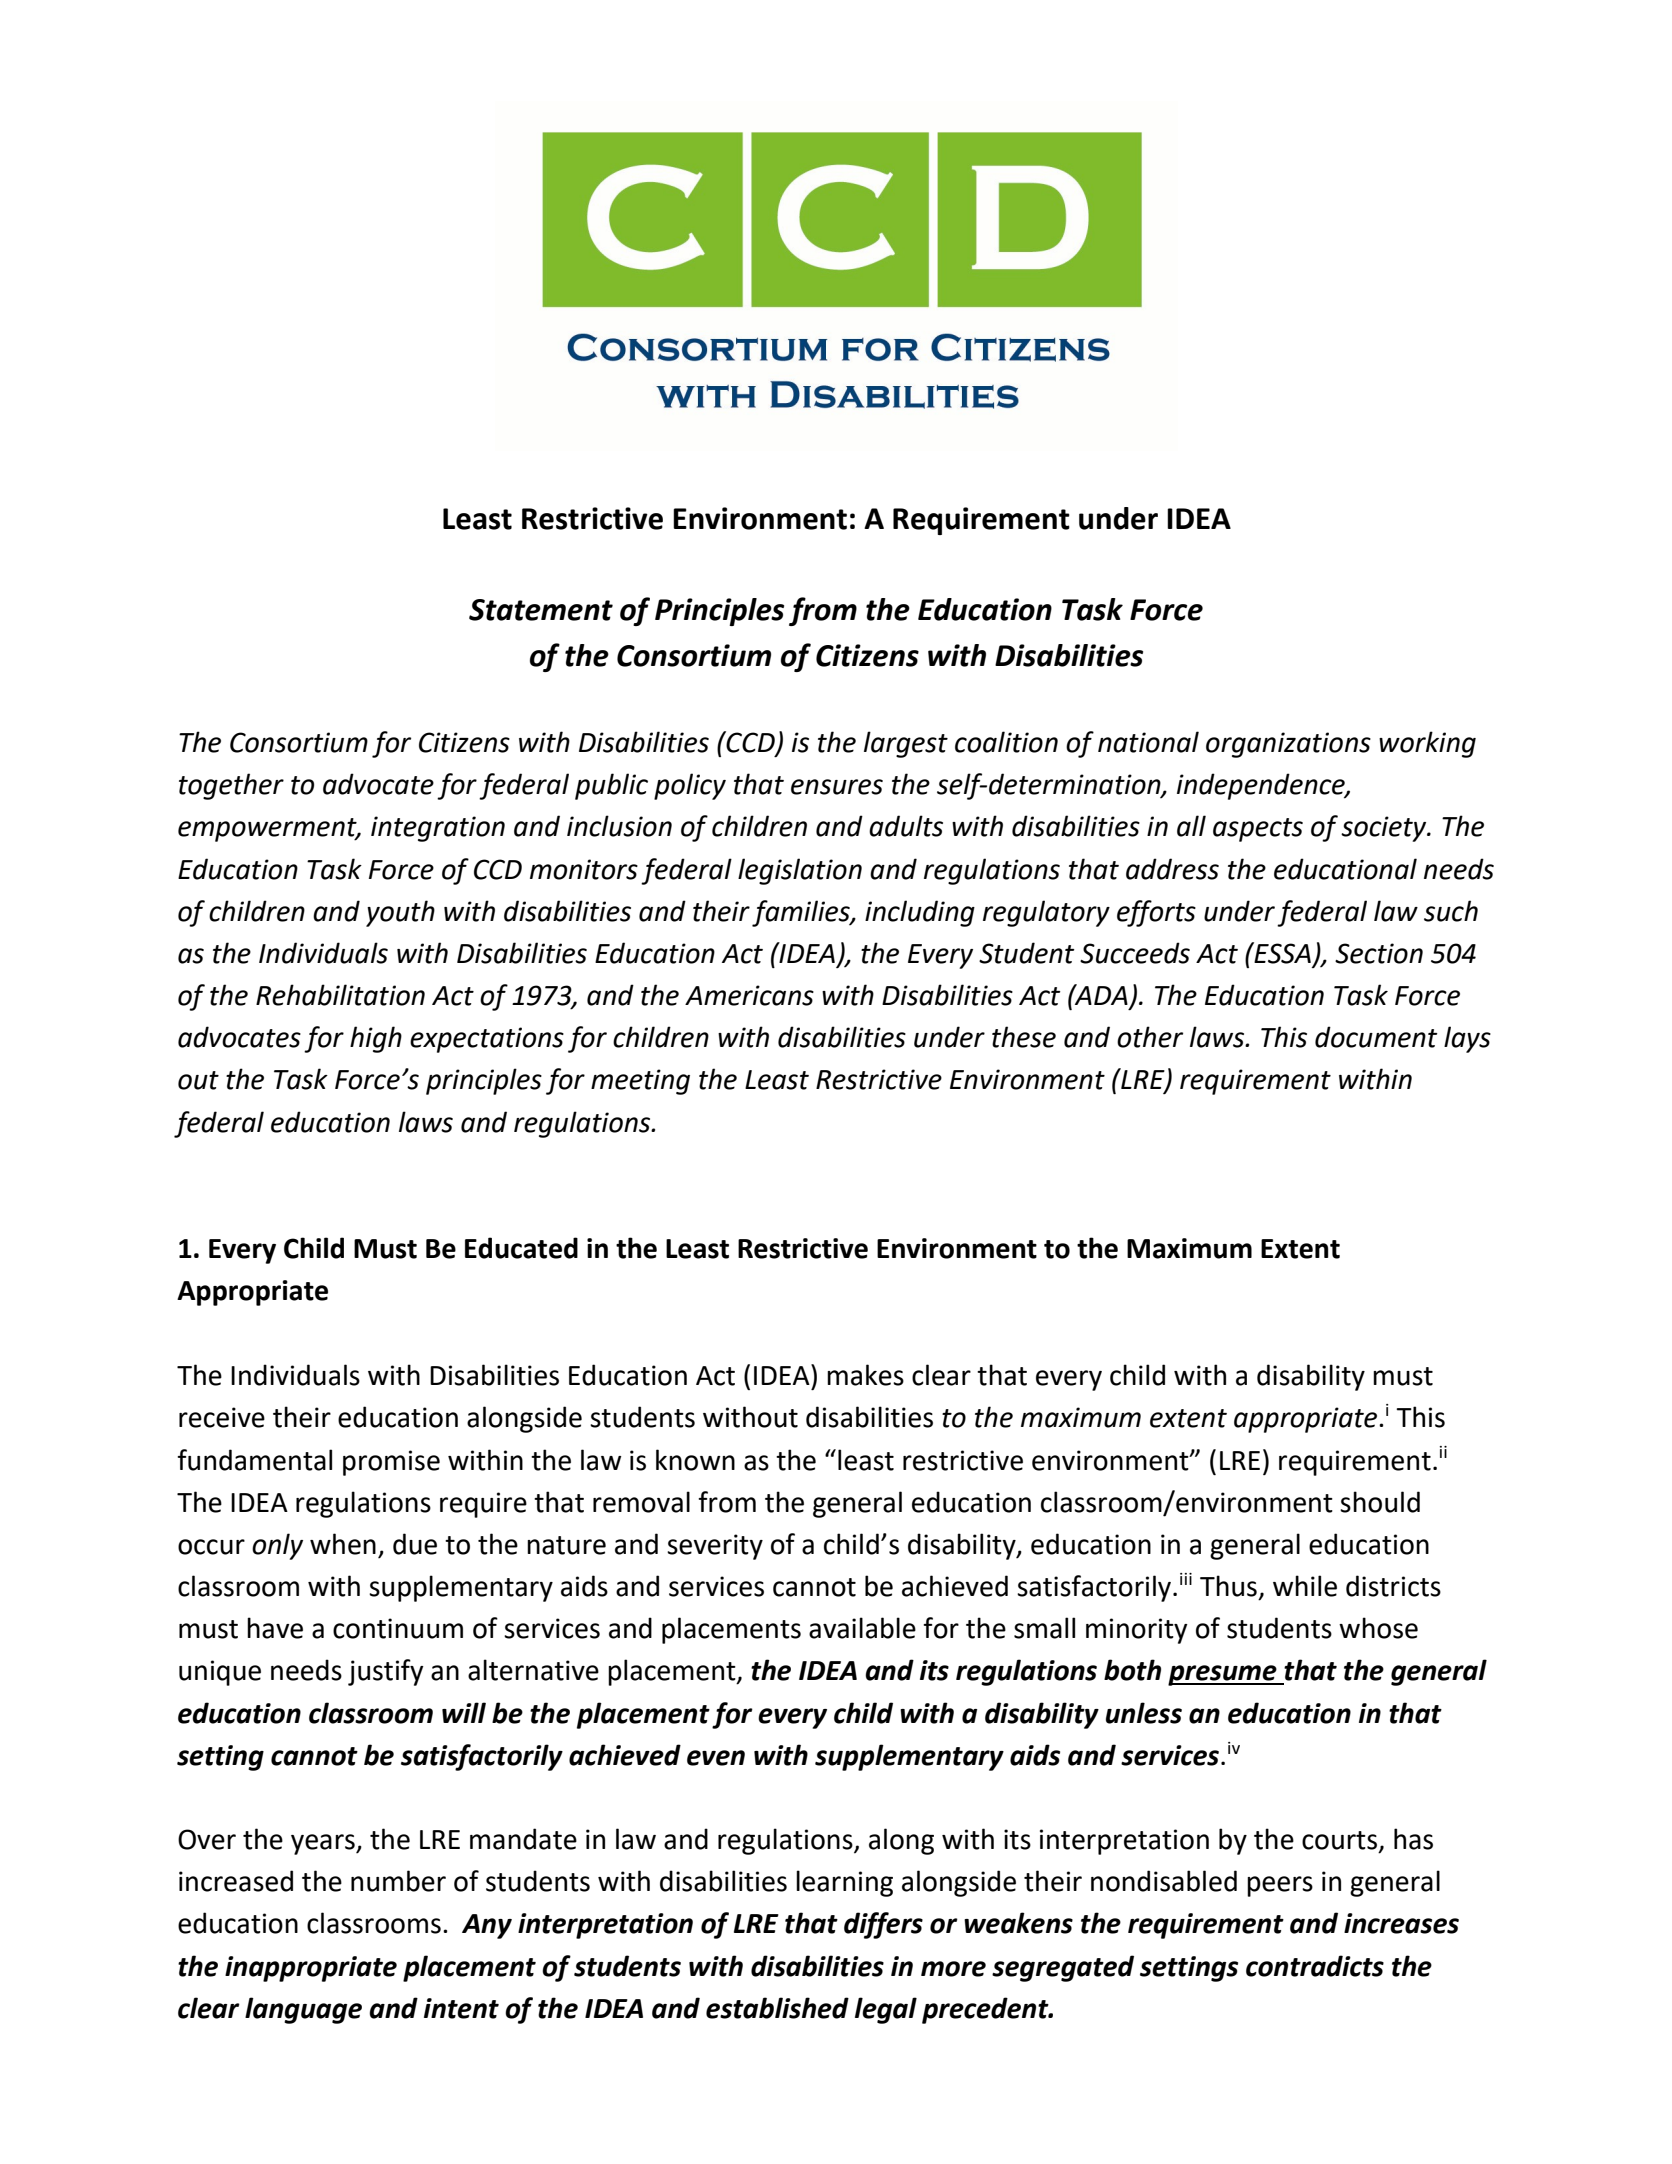 This screenshot has width=1672, height=2164. I want to click on Statement, so click(541, 610).
